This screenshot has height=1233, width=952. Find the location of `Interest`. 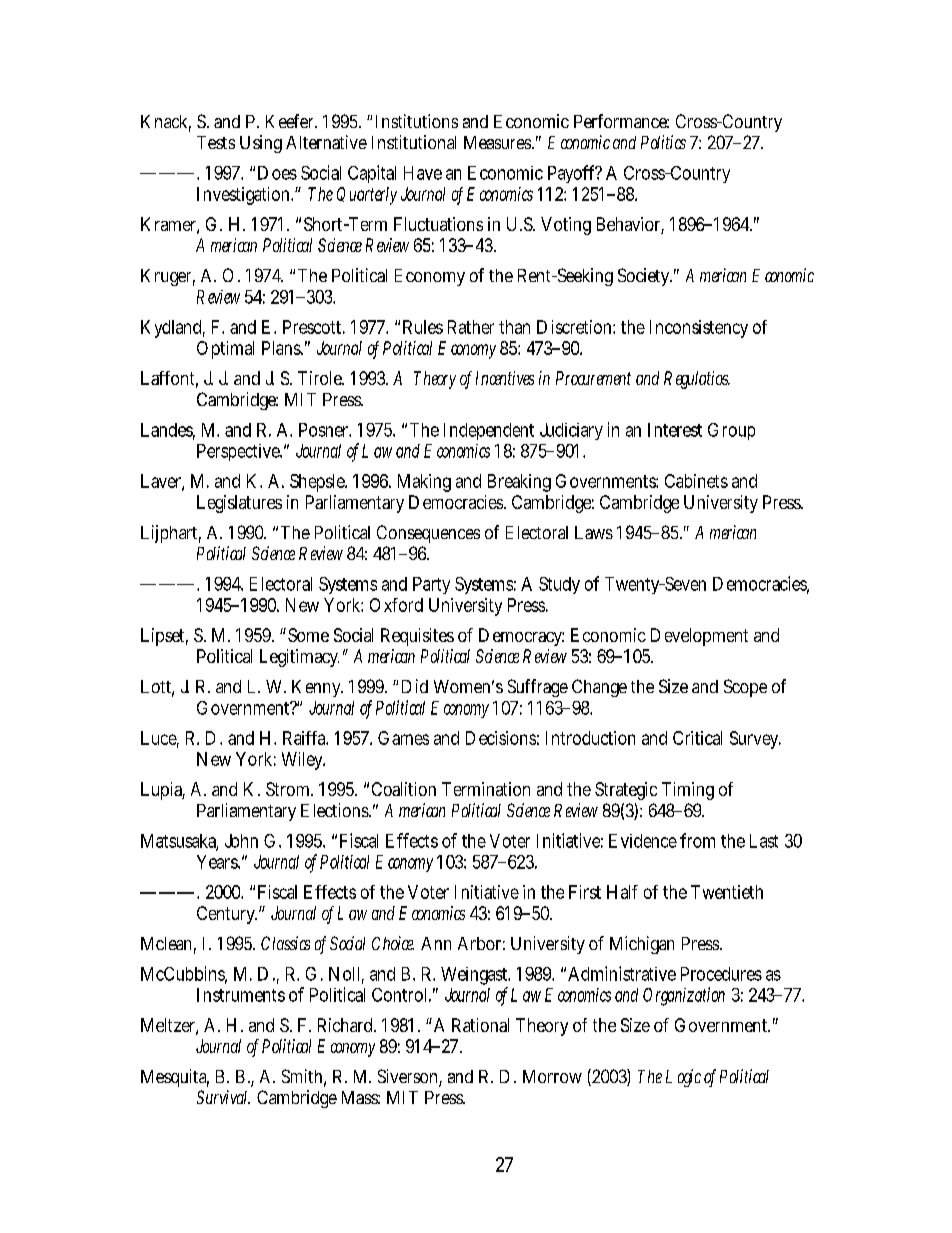

Interest is located at coordinates (675, 430).
